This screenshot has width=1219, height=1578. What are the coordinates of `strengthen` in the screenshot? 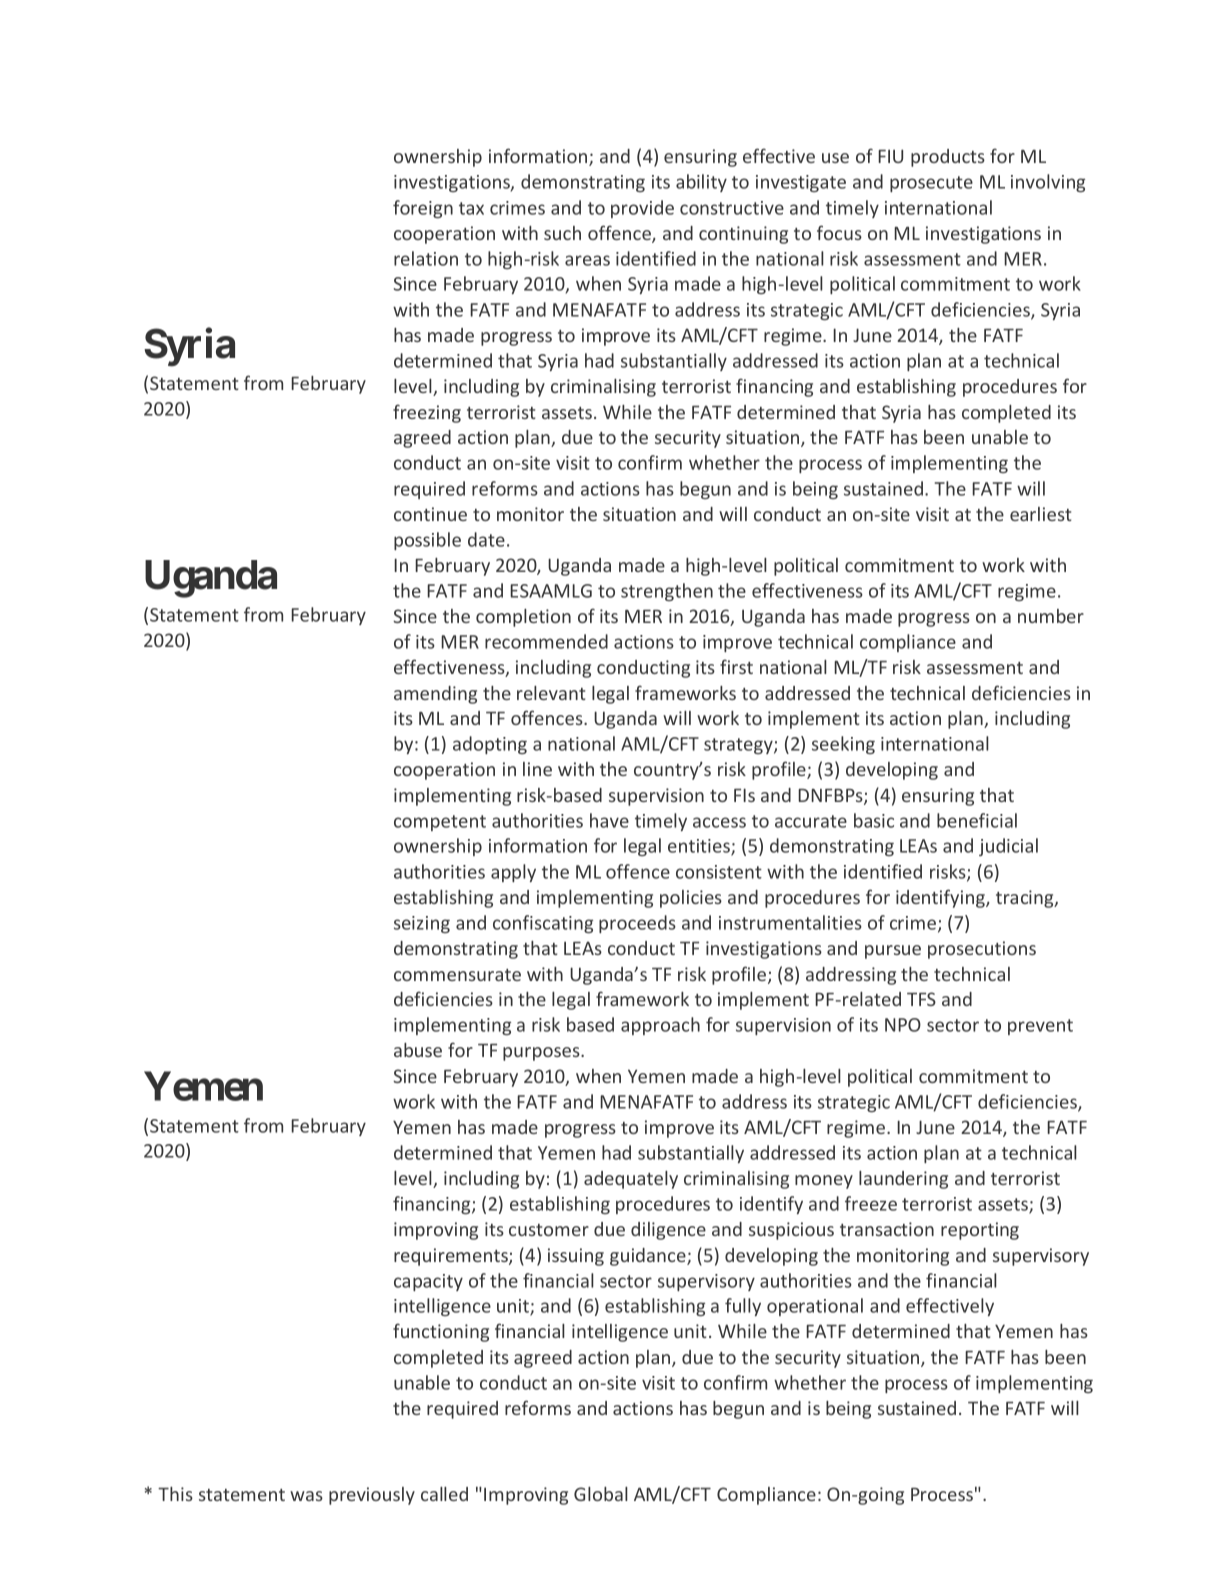 It's located at (667, 592).
